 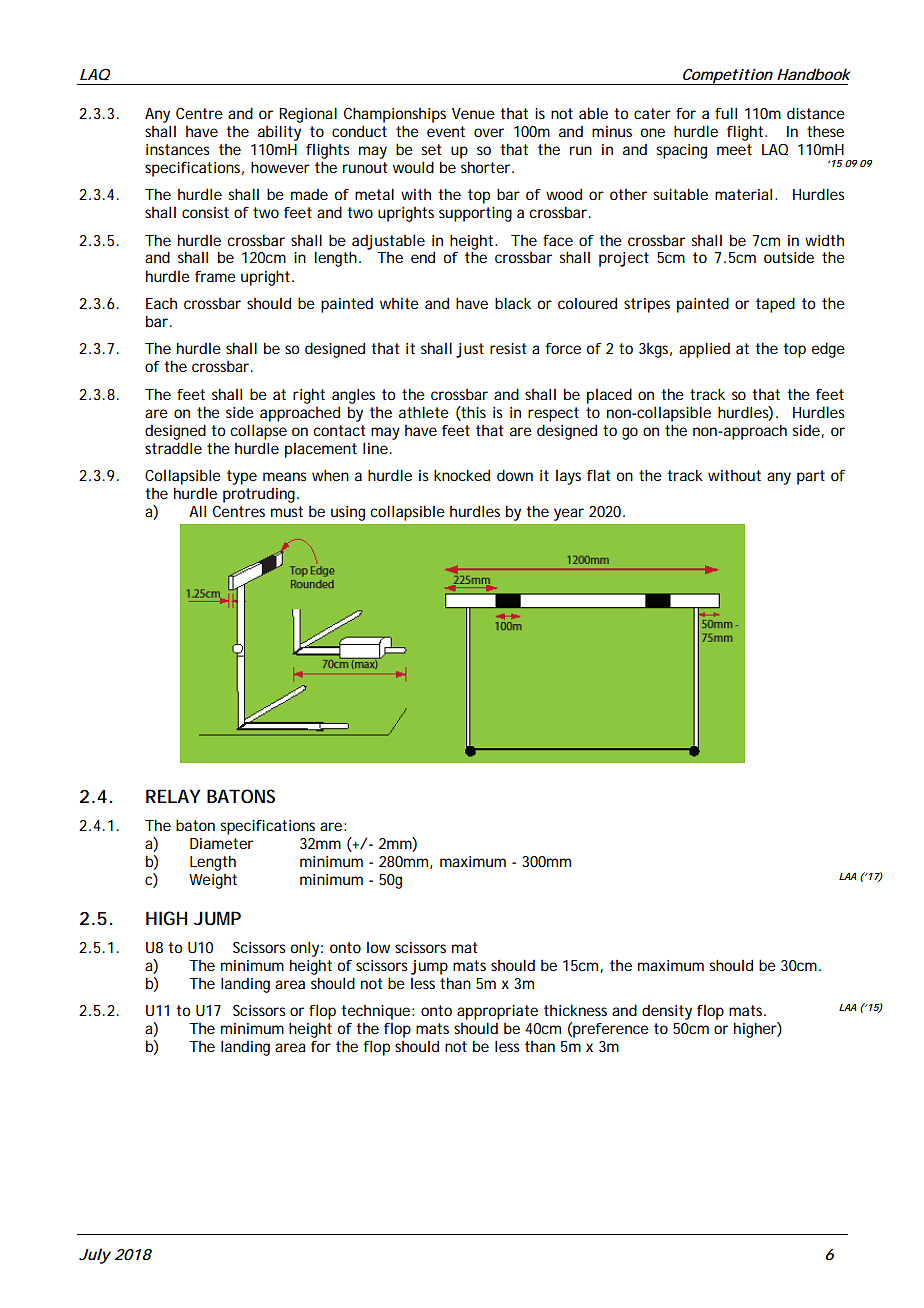 I want to click on density, so click(x=667, y=1012).
